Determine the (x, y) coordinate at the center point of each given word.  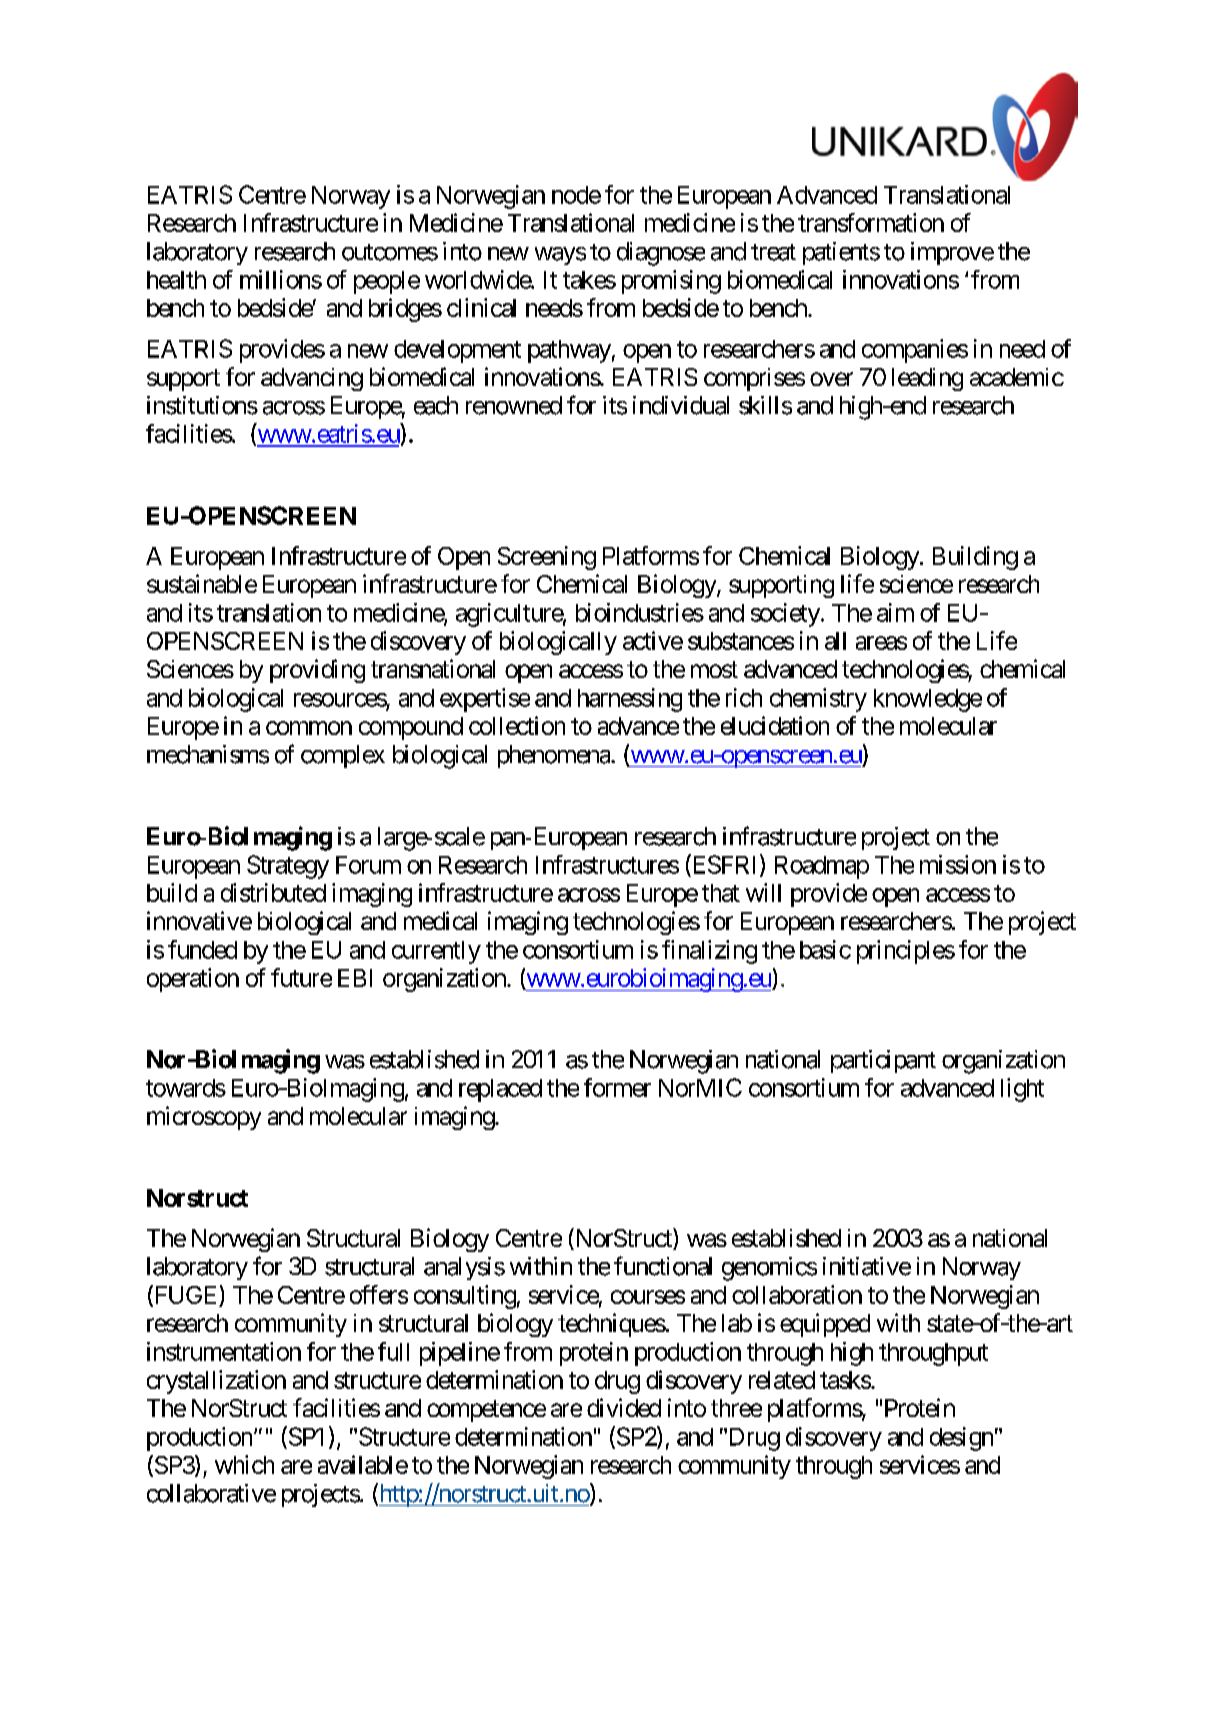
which (244, 1464)
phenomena (555, 756)
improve (952, 253)
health (176, 280)
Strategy (288, 867)
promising (671, 282)
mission (958, 864)
